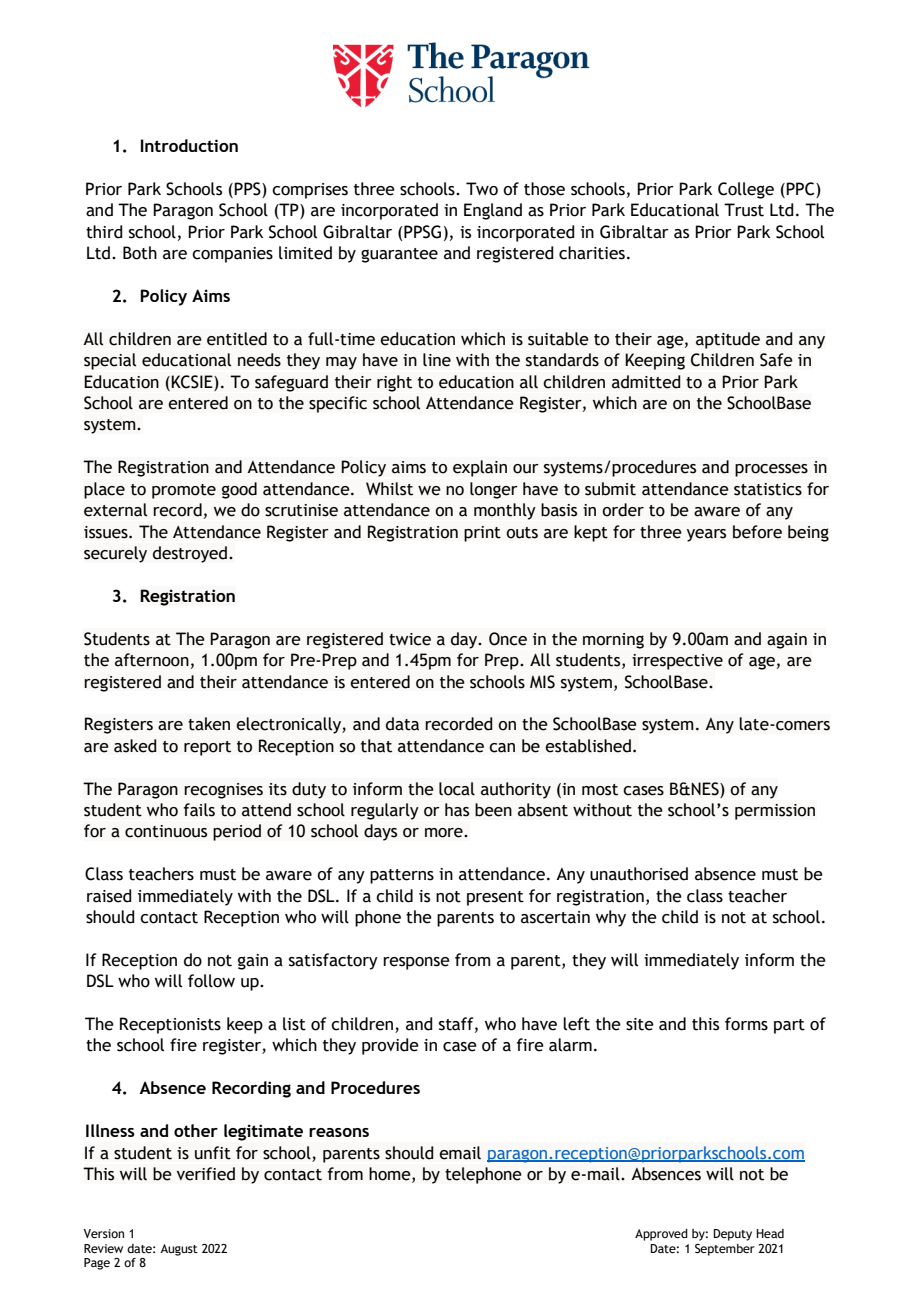 The width and height of the screenshot is (924, 1308). I want to click on forms, so click(746, 1024).
